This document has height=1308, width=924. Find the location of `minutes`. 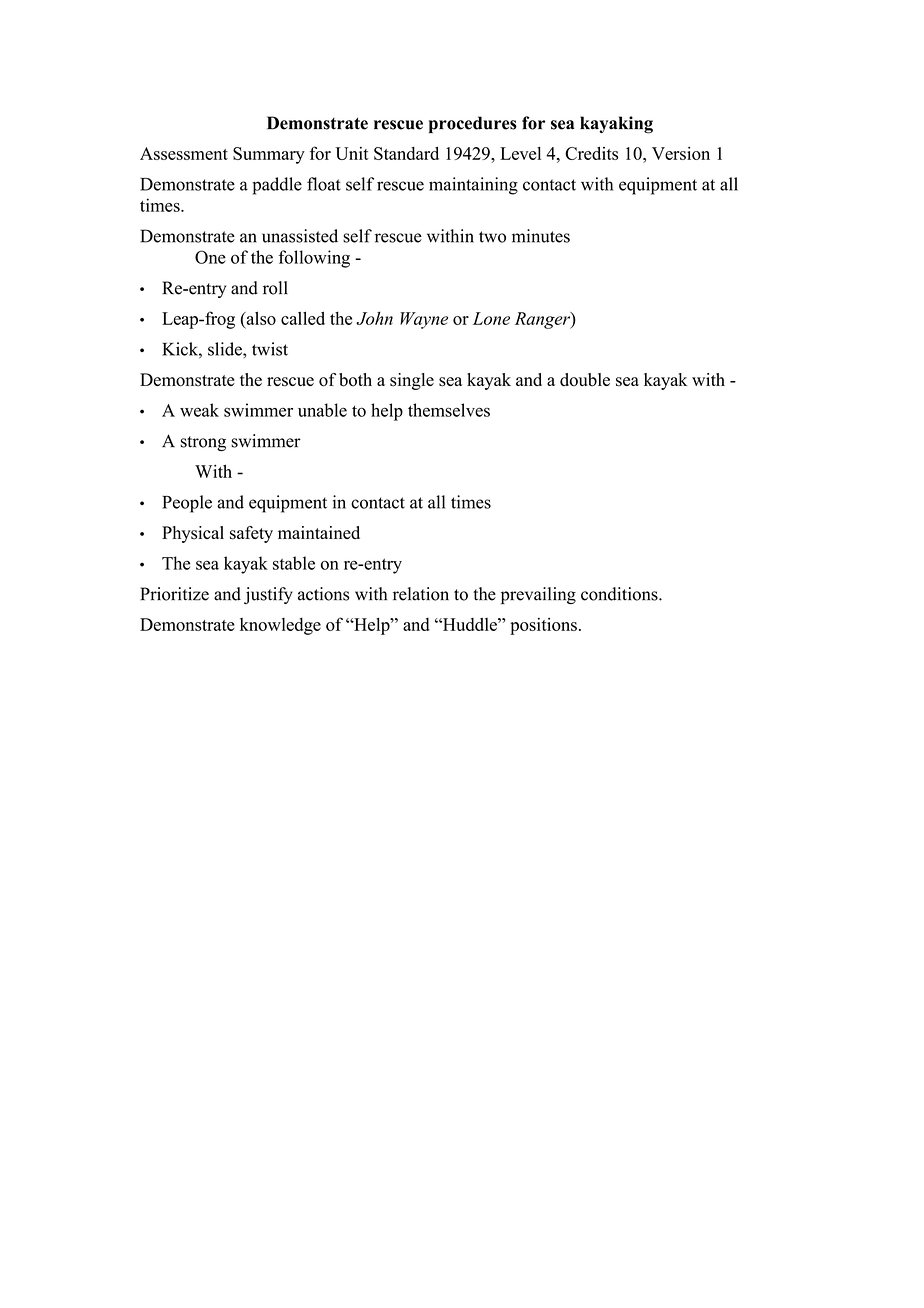

minutes is located at coordinates (541, 236).
